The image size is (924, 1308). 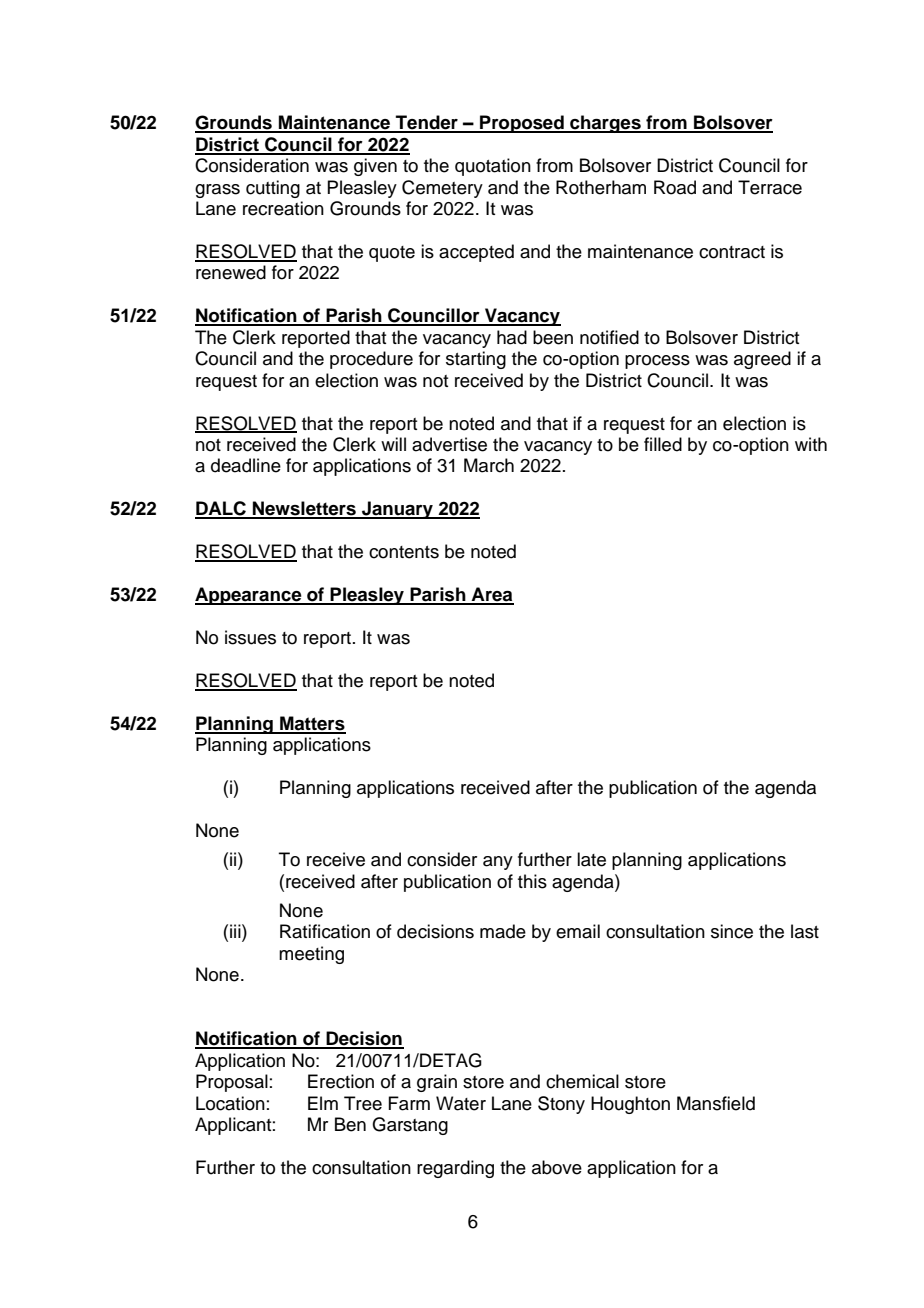 What do you see at coordinates (323, 1103) in the screenshot?
I see `Elm` at bounding box center [323, 1103].
